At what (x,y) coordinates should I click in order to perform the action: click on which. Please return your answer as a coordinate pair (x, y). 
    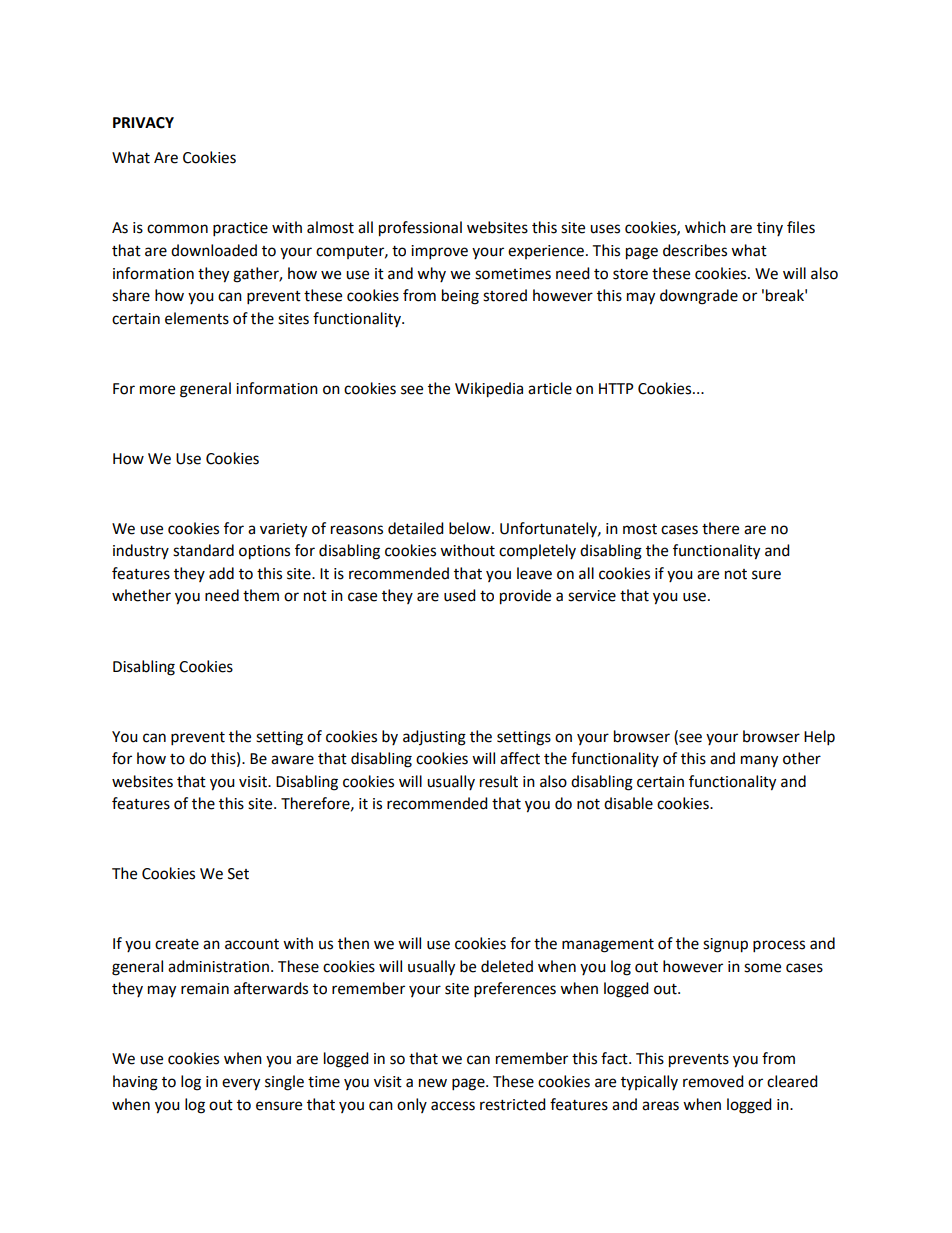
    Looking at the image, I should click on (705, 227).
